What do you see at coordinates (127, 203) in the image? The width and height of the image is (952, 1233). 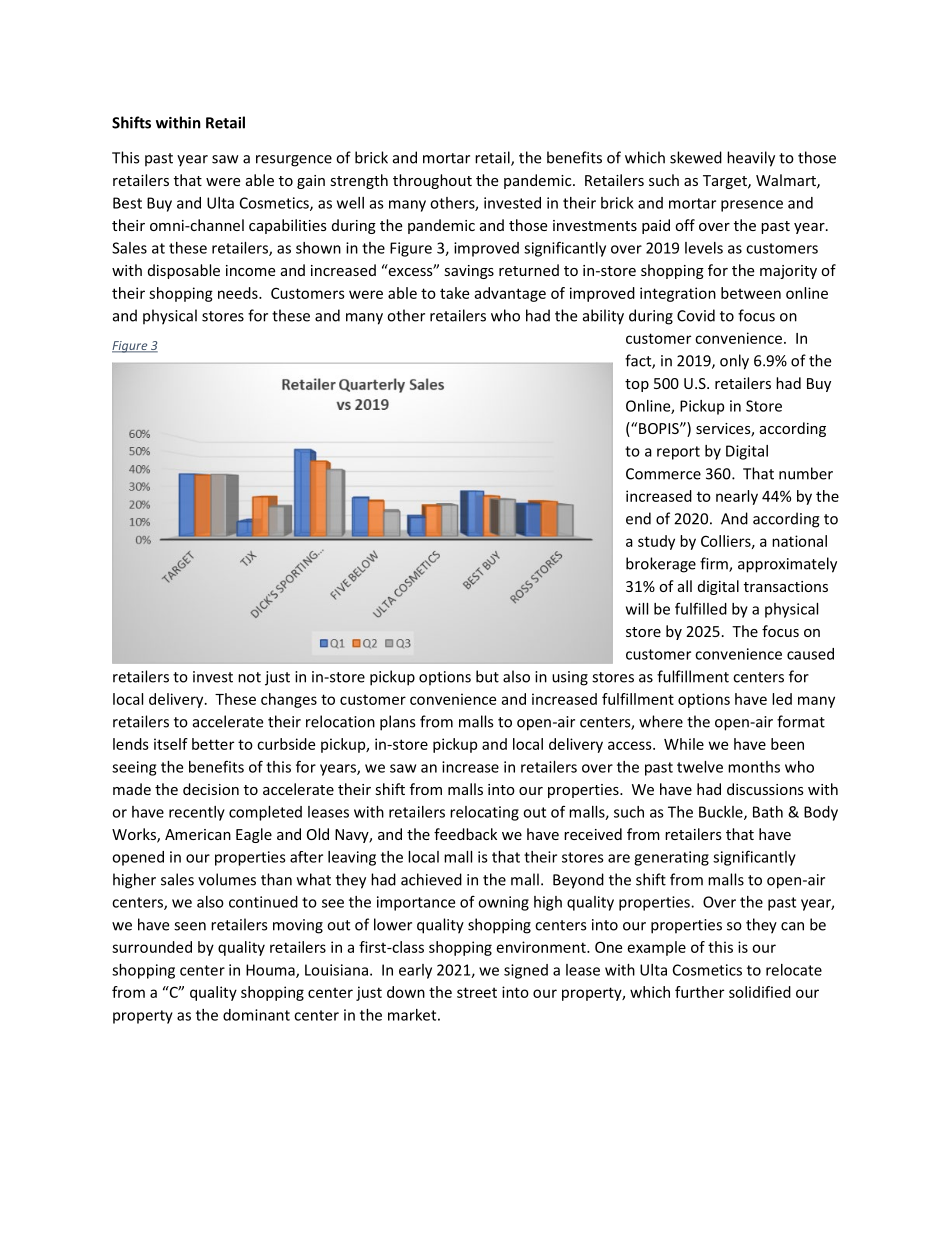 I see `Best` at bounding box center [127, 203].
